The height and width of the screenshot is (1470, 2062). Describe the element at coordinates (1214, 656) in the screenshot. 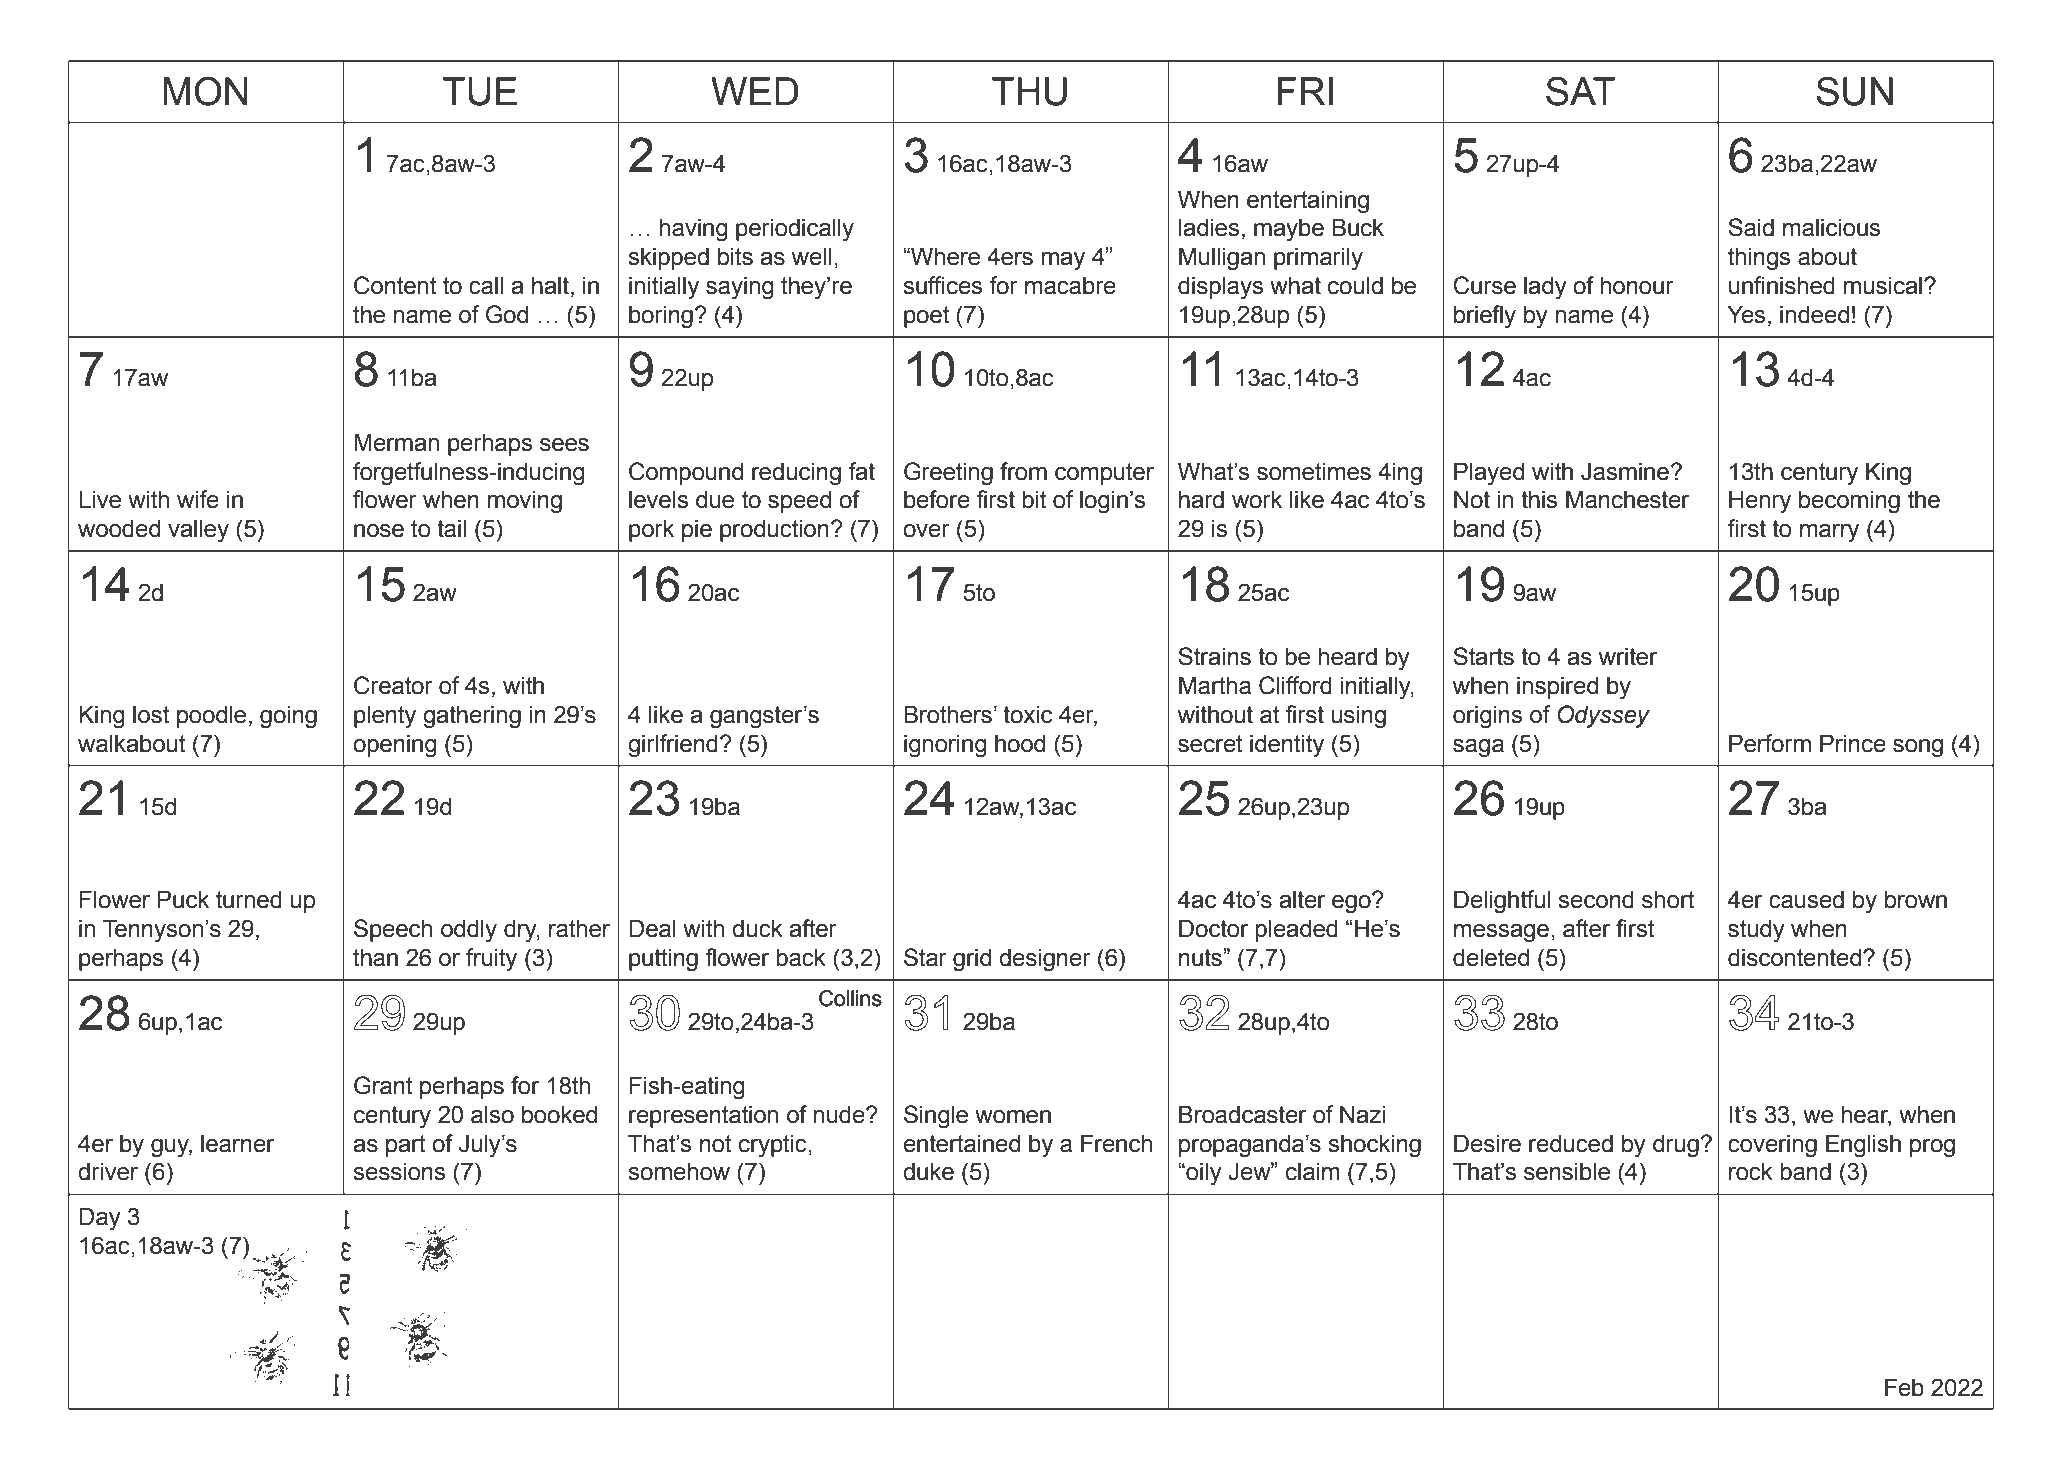

I see `Strains` at that location.
